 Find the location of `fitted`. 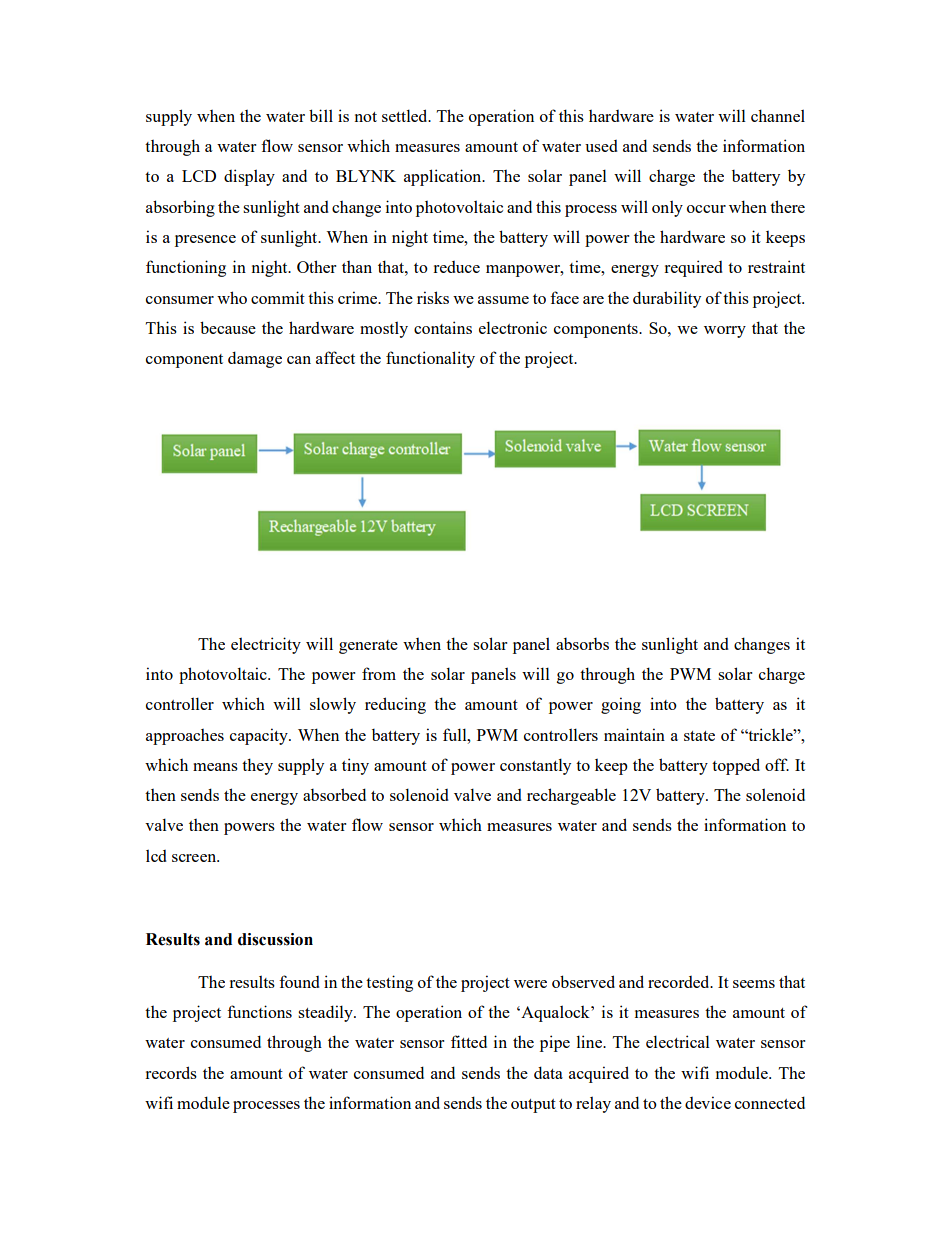

fitted is located at coordinates (469, 1041).
